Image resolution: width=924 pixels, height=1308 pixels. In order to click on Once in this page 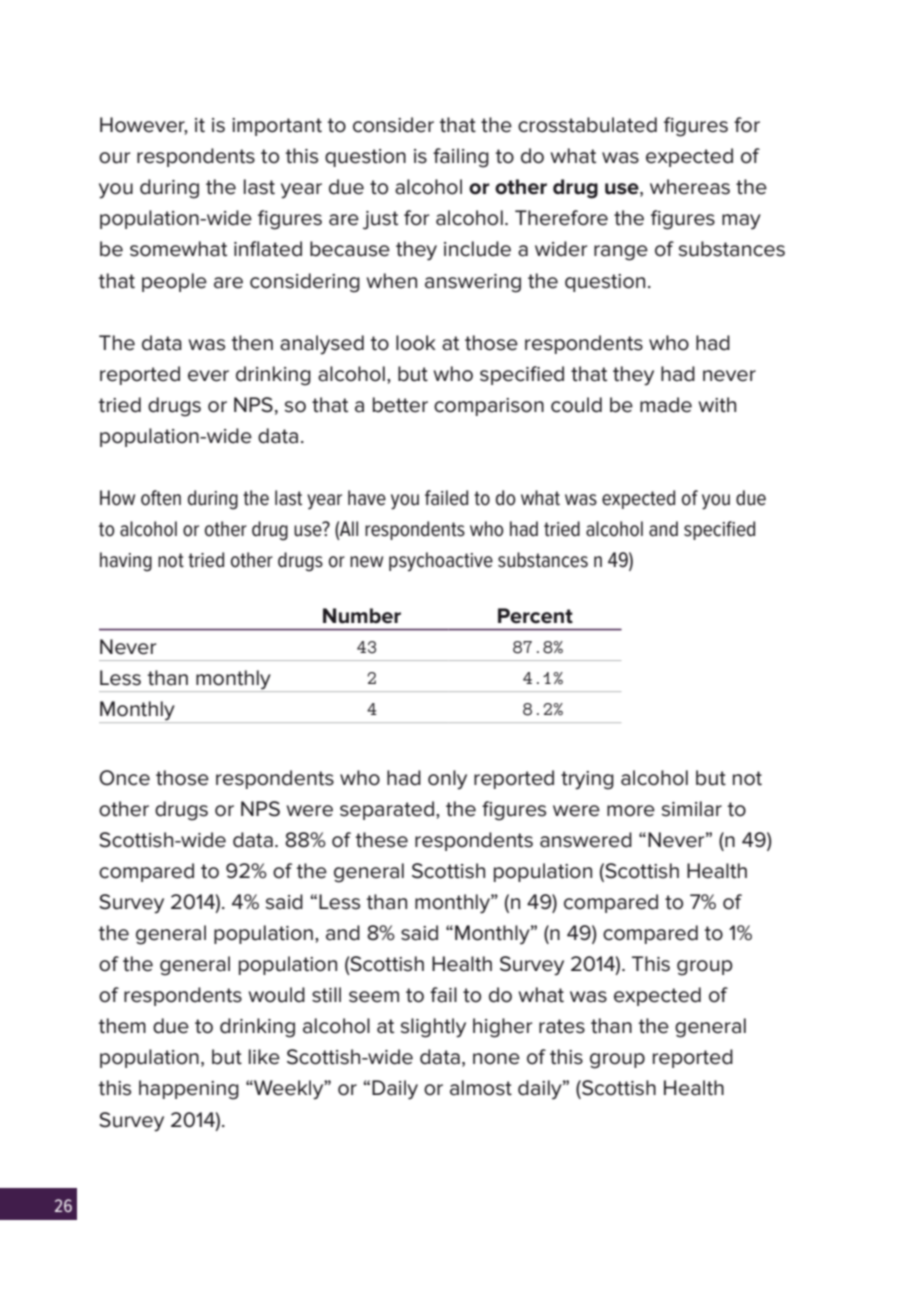, I will do `click(124, 778)`.
